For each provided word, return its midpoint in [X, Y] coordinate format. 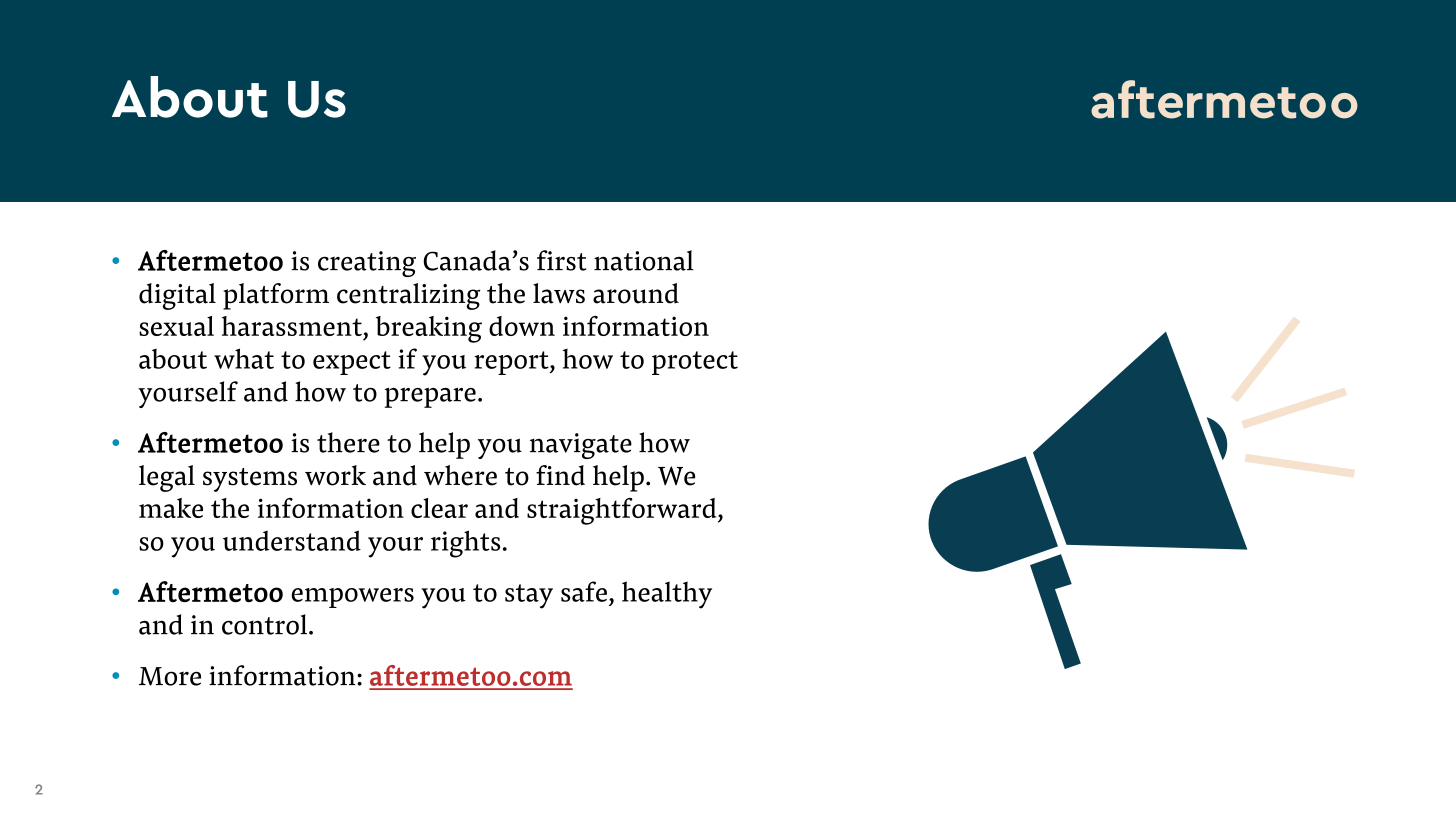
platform [276, 296]
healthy [667, 595]
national [644, 260]
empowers [352, 598]
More [170, 676]
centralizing [408, 296]
